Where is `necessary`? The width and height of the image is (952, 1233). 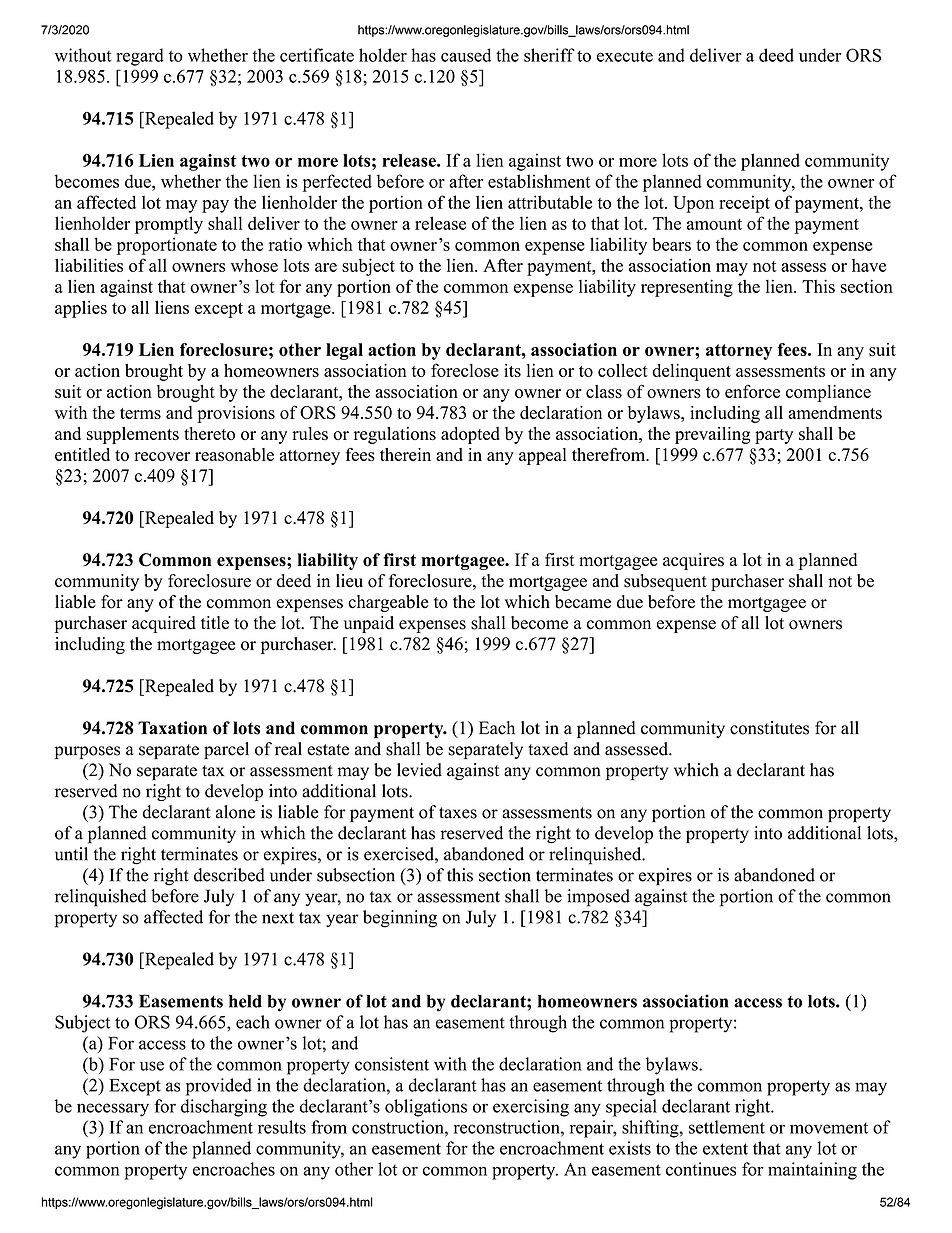 necessary is located at coordinates (113, 1110).
